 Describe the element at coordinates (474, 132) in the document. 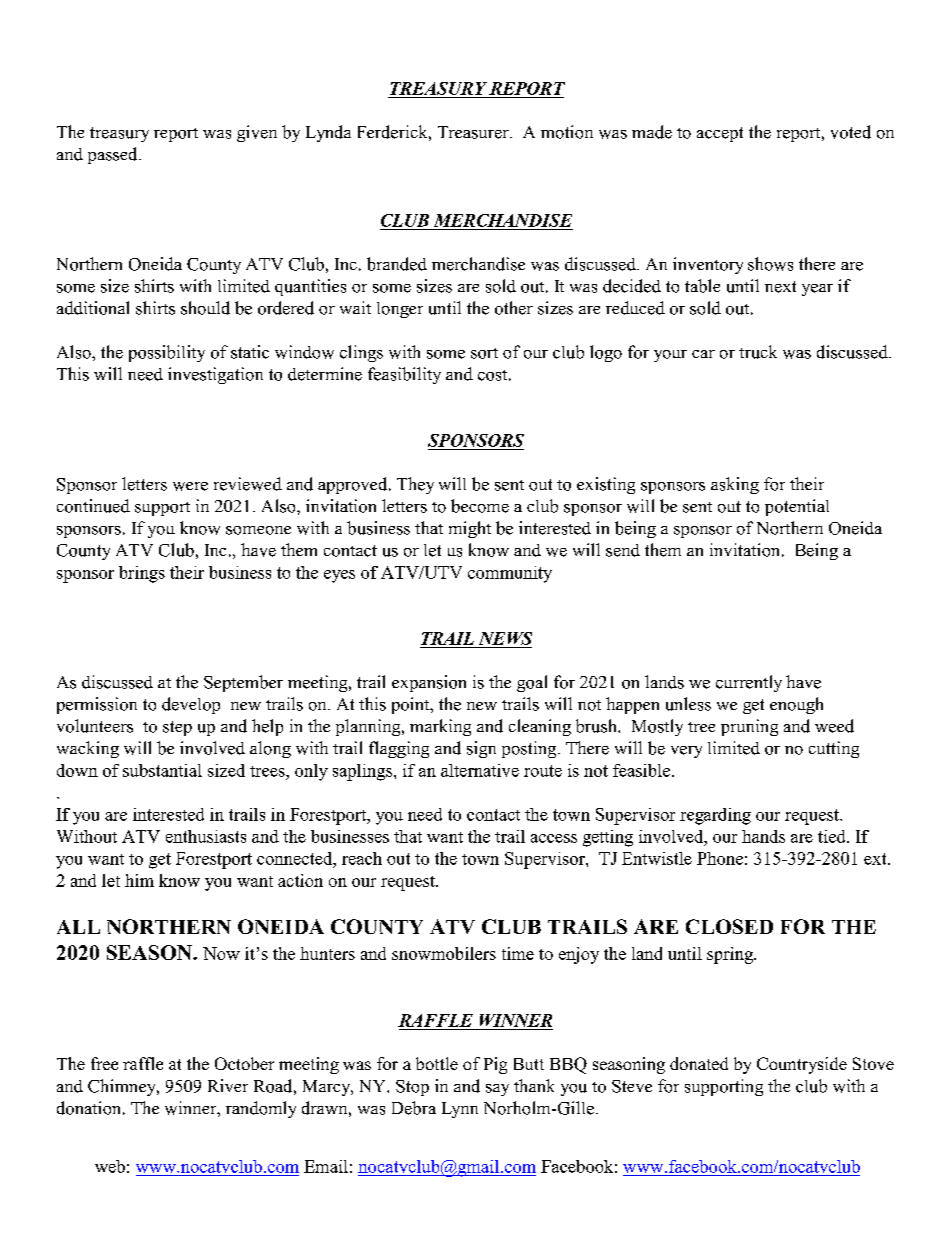

I see `Treasurer` at that location.
